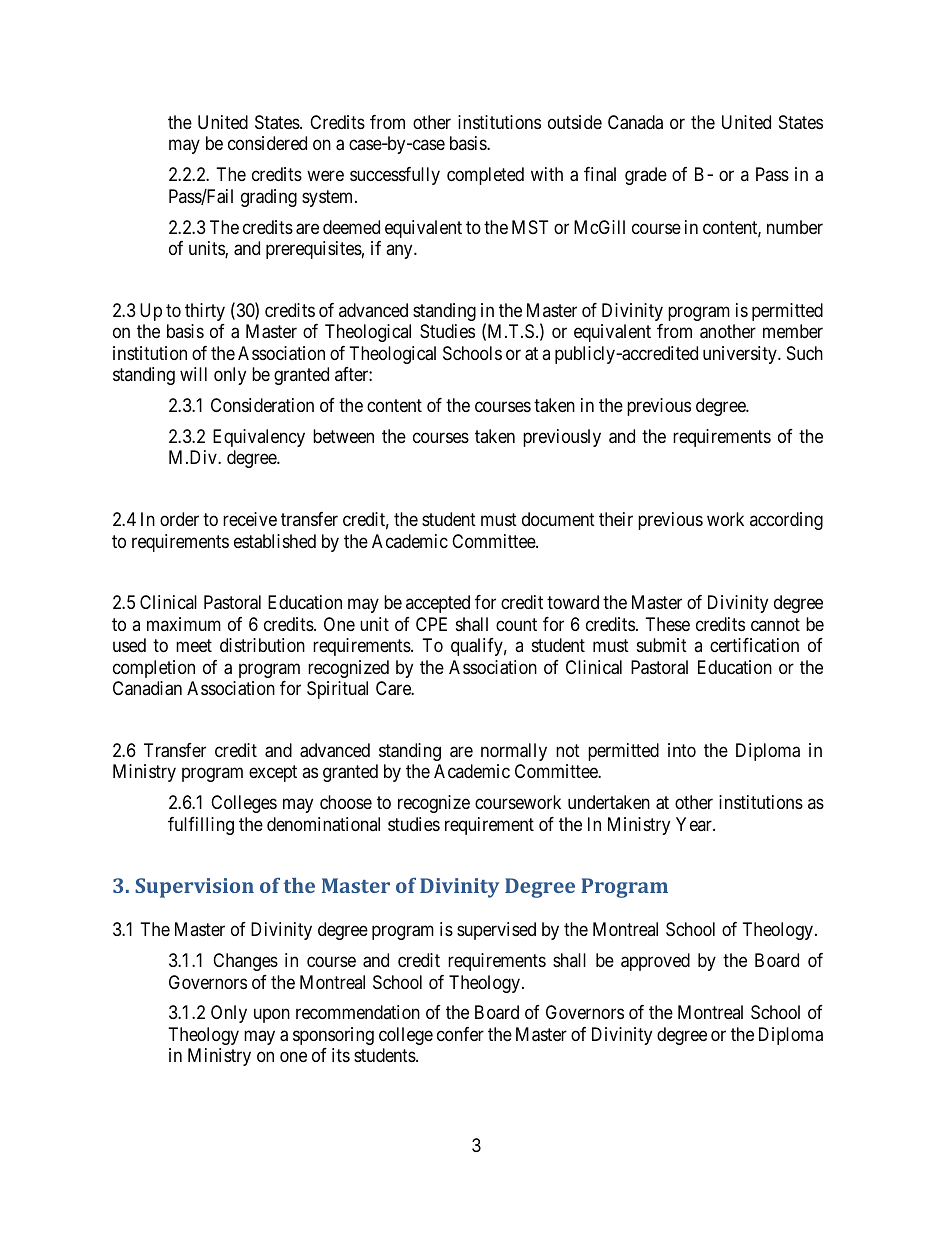  What do you see at coordinates (438, 604) in the image?
I see `accepted` at bounding box center [438, 604].
